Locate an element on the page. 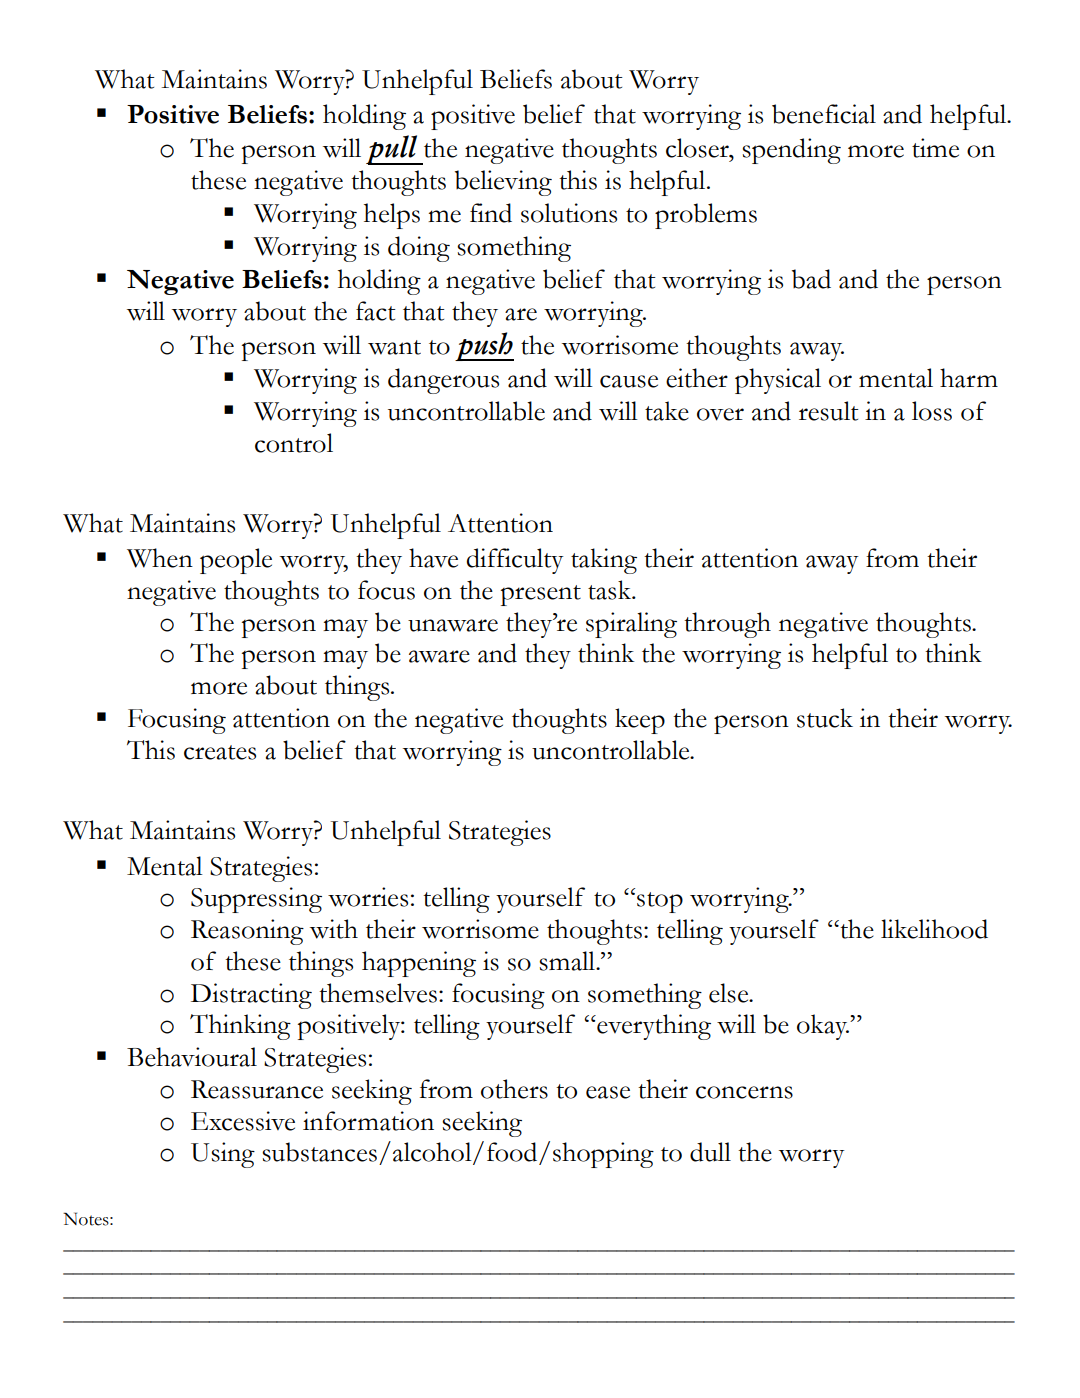 The image size is (1080, 1398). stuck is located at coordinates (825, 718).
